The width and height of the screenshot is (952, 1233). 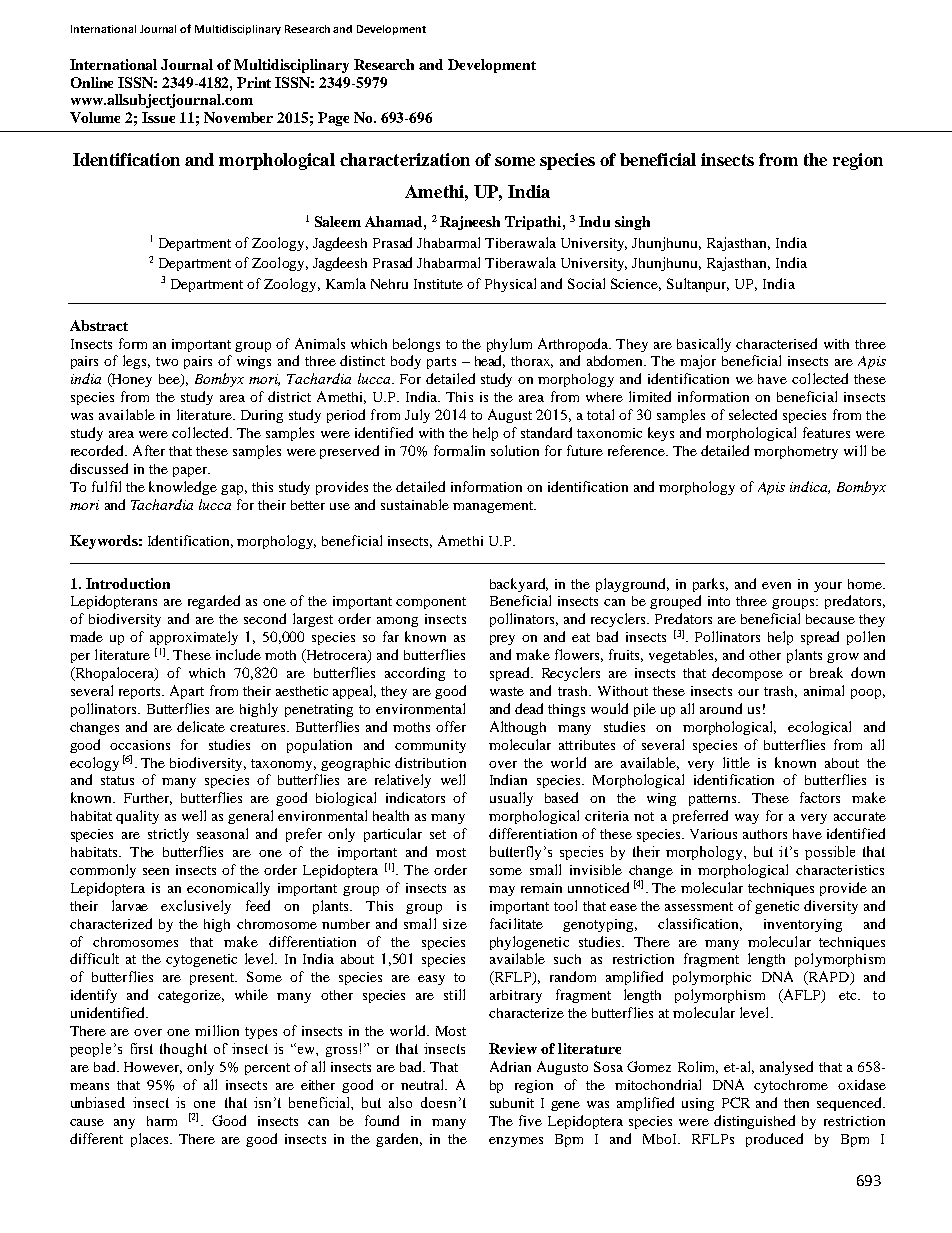 I want to click on harm, so click(x=162, y=1121).
